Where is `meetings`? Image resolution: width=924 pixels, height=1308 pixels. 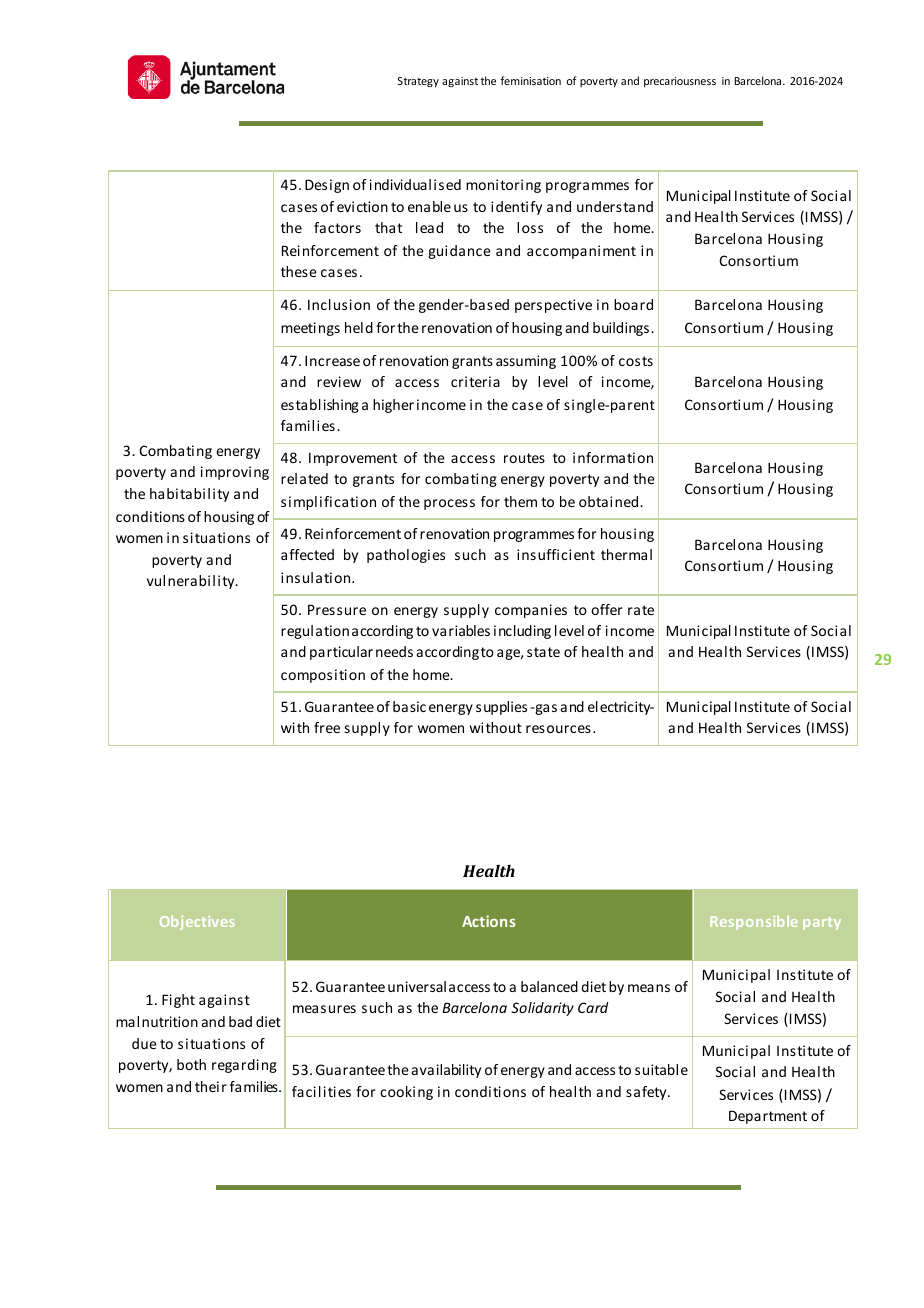 meetings is located at coordinates (310, 329).
